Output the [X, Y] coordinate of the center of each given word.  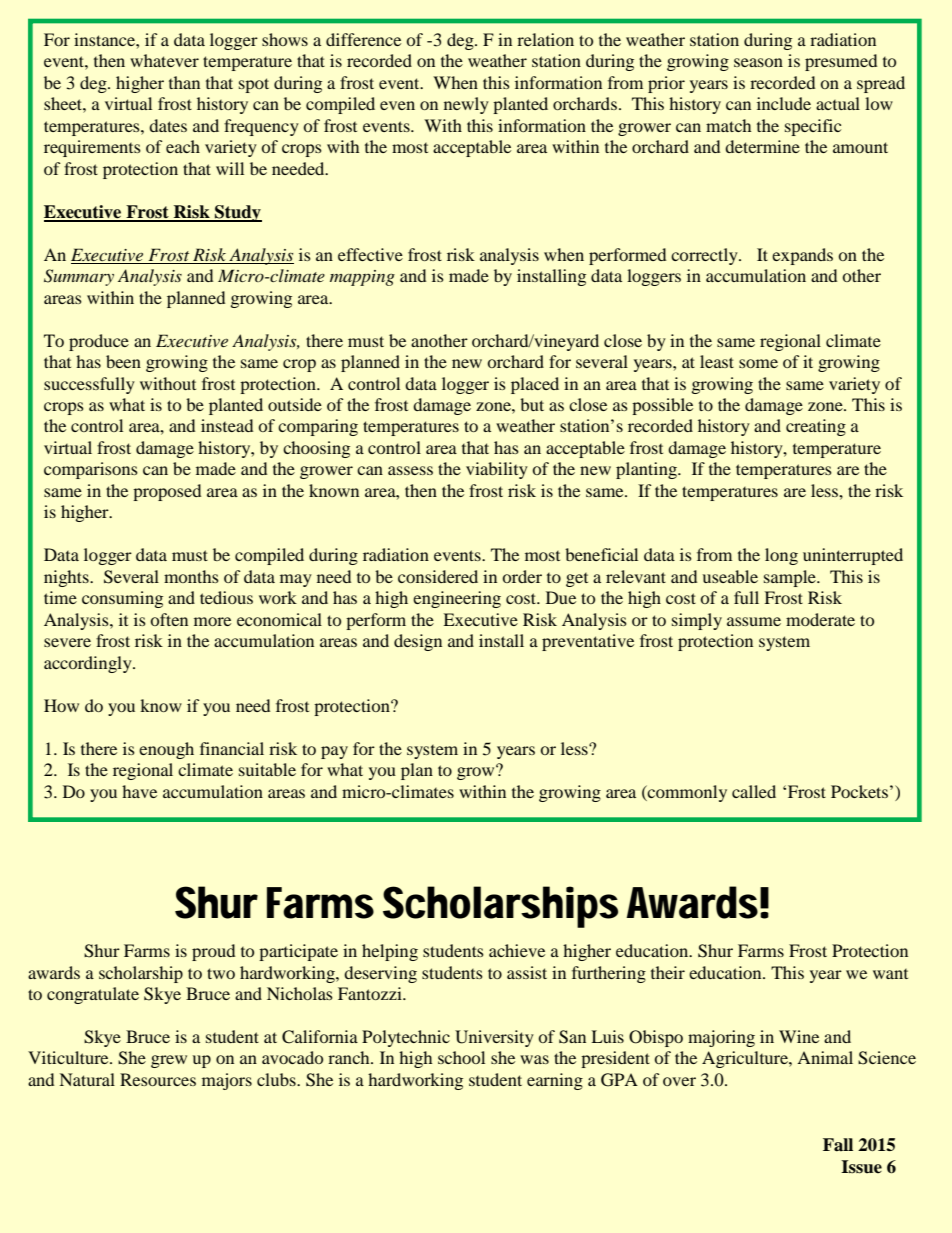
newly [466, 105]
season [758, 62]
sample [791, 578]
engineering [457, 599]
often [169, 619]
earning [555, 1081]
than [184, 82]
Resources [158, 1079]
